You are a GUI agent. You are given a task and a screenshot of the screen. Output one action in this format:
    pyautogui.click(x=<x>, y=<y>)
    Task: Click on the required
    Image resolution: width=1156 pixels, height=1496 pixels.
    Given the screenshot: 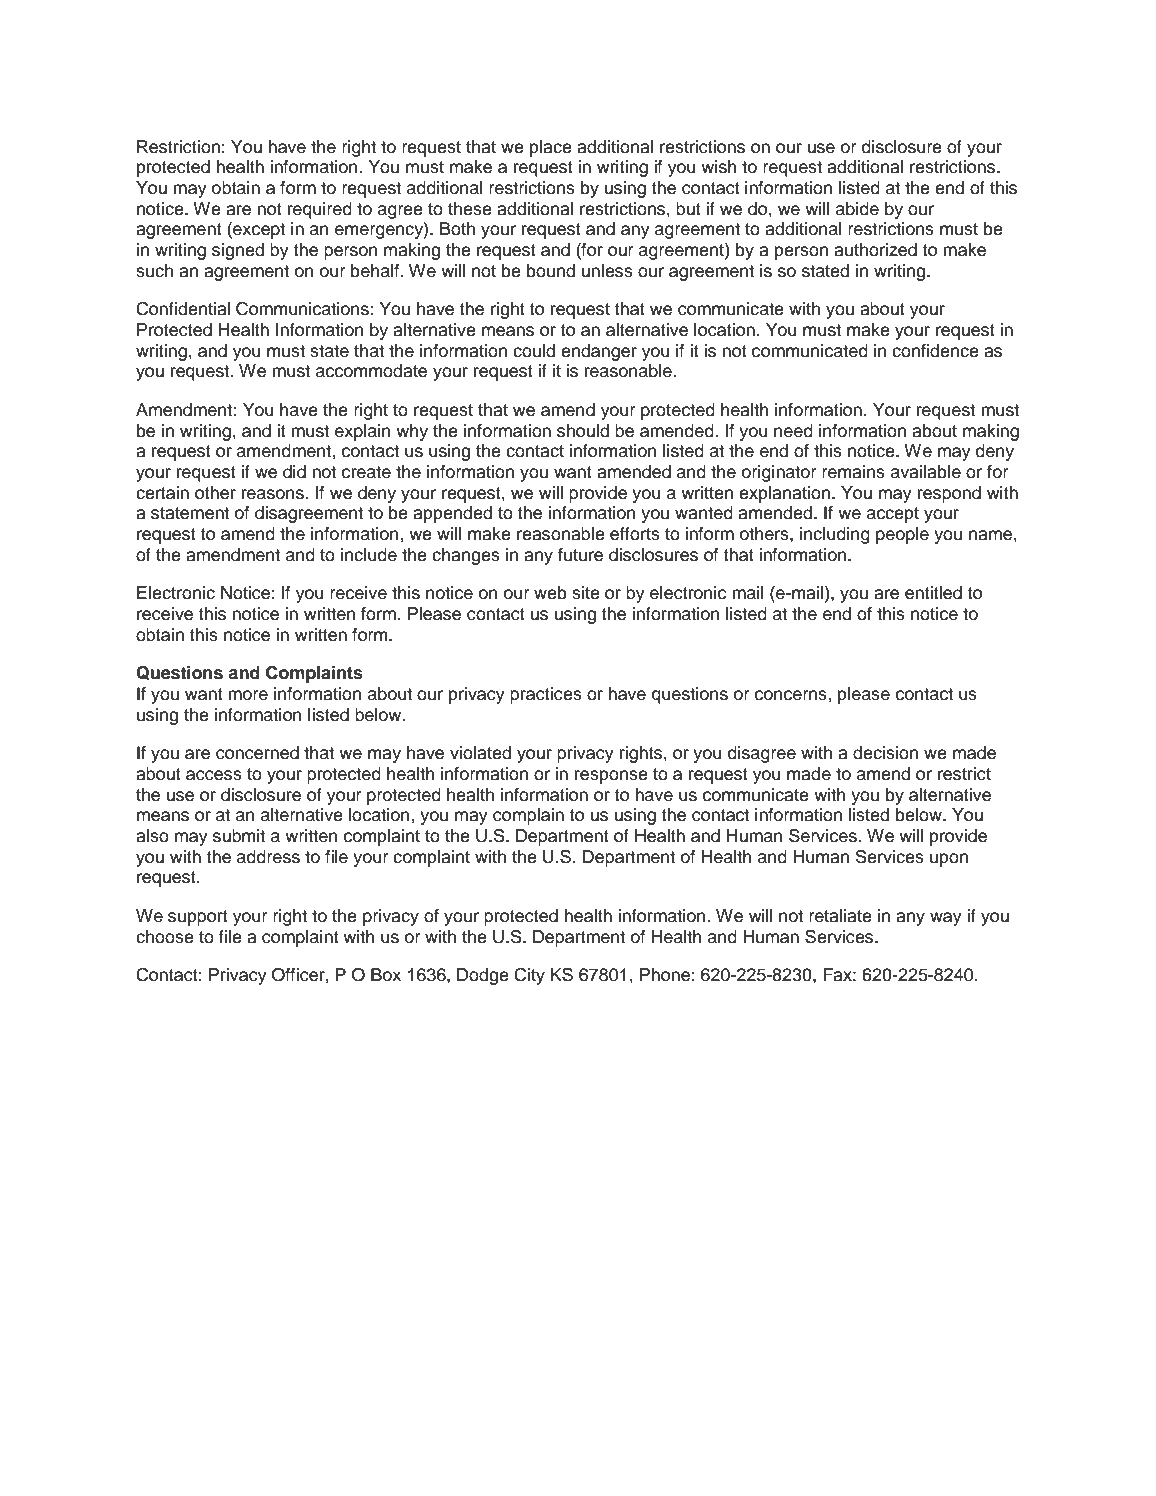 What is the action you would take?
    pyautogui.click(x=320, y=210)
